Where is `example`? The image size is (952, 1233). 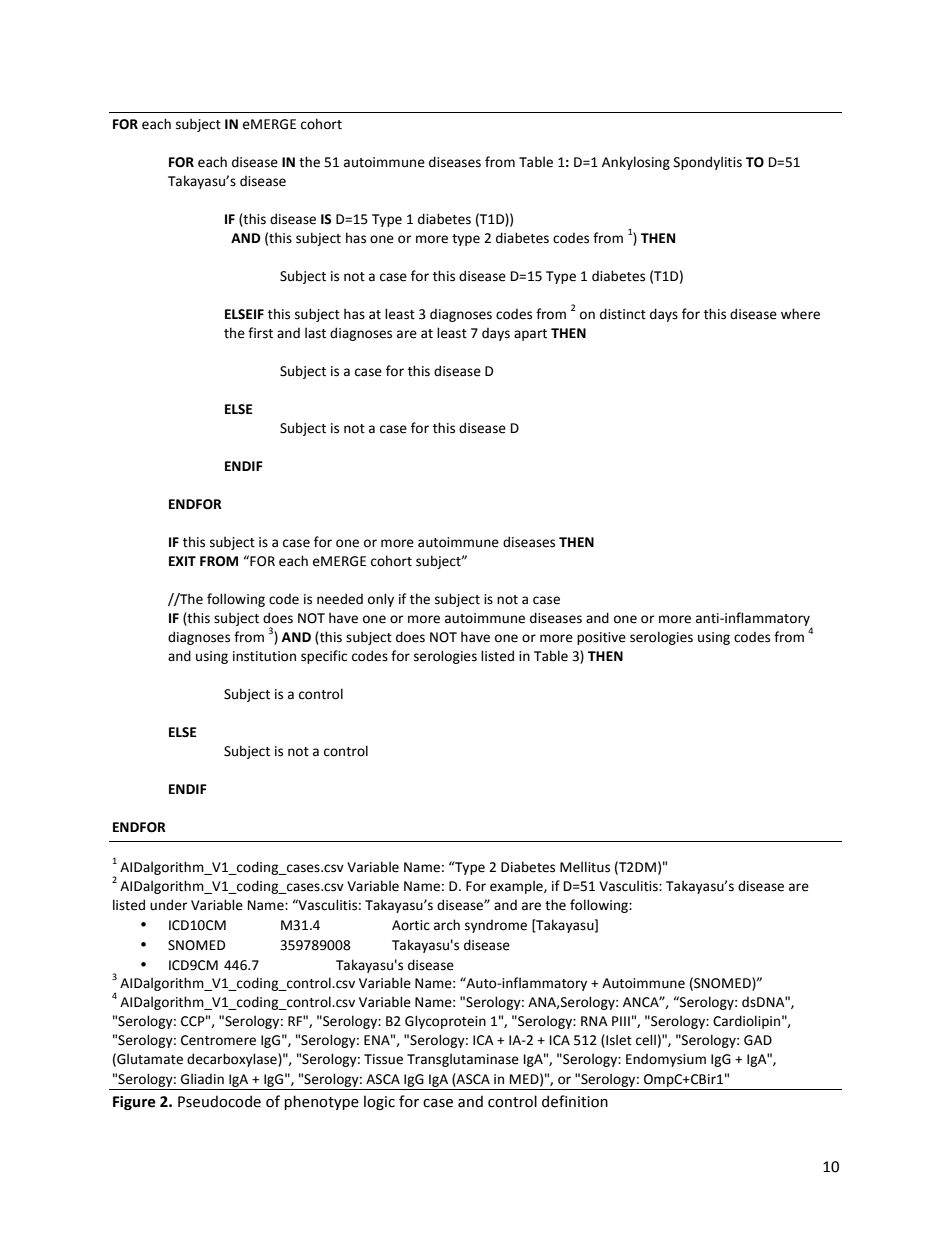
example is located at coordinates (517, 887).
